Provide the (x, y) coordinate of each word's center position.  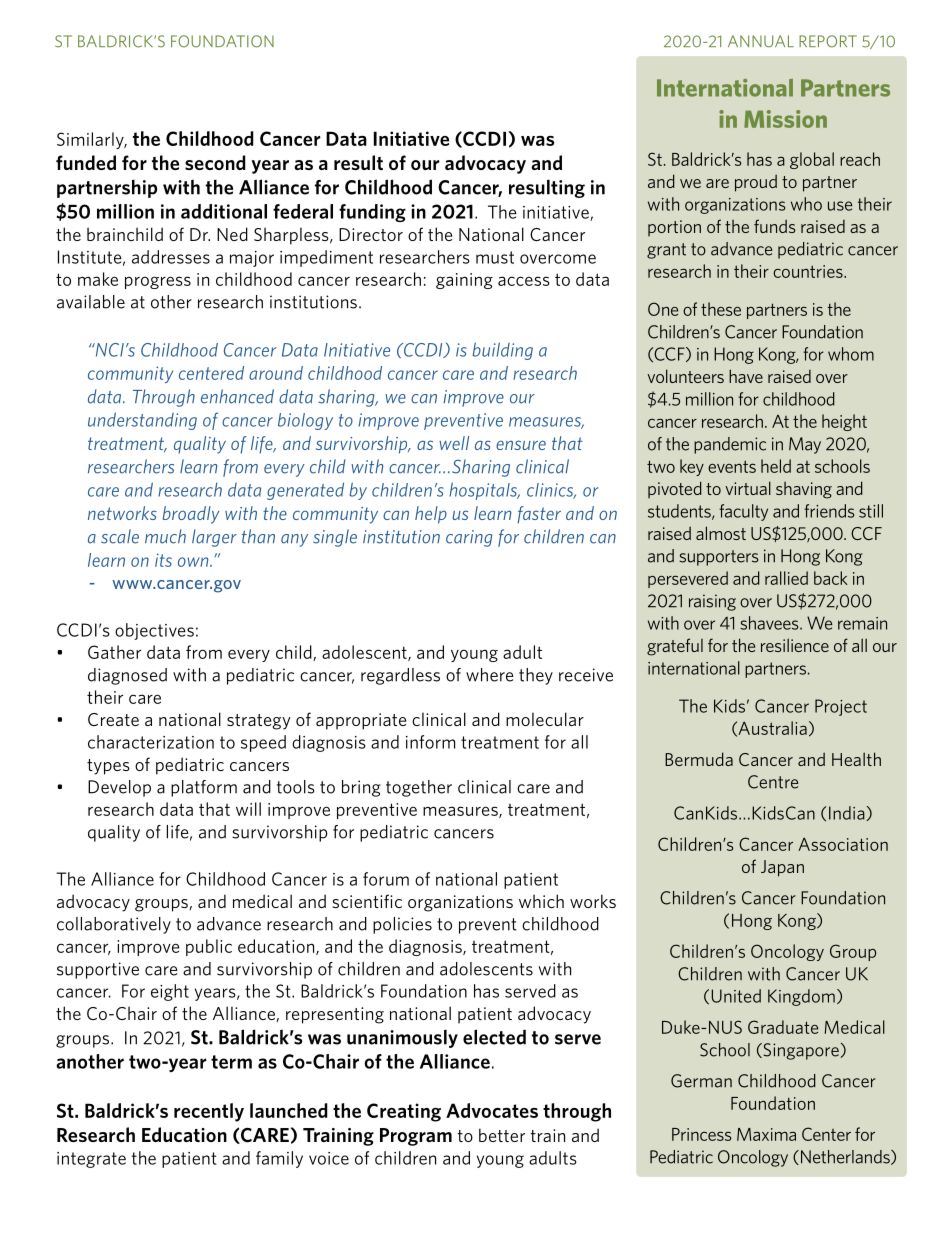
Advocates (492, 1110)
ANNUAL (761, 41)
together (419, 788)
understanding (142, 421)
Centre (773, 782)
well (454, 443)
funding (372, 213)
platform (204, 788)
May (805, 445)
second (215, 162)
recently (209, 1112)
